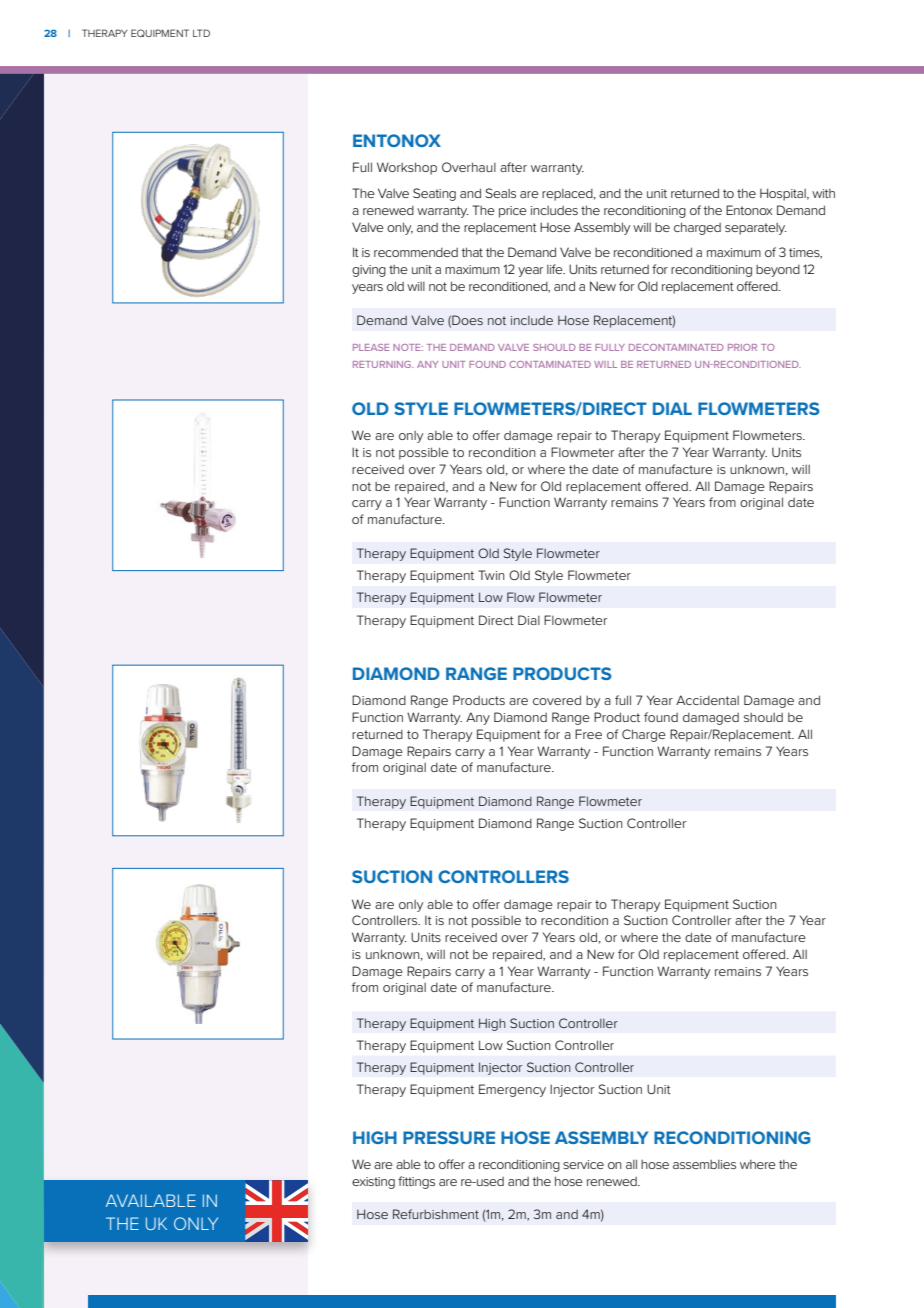  Describe the element at coordinates (742, 347) in the screenshot. I see `PRIOR` at that location.
